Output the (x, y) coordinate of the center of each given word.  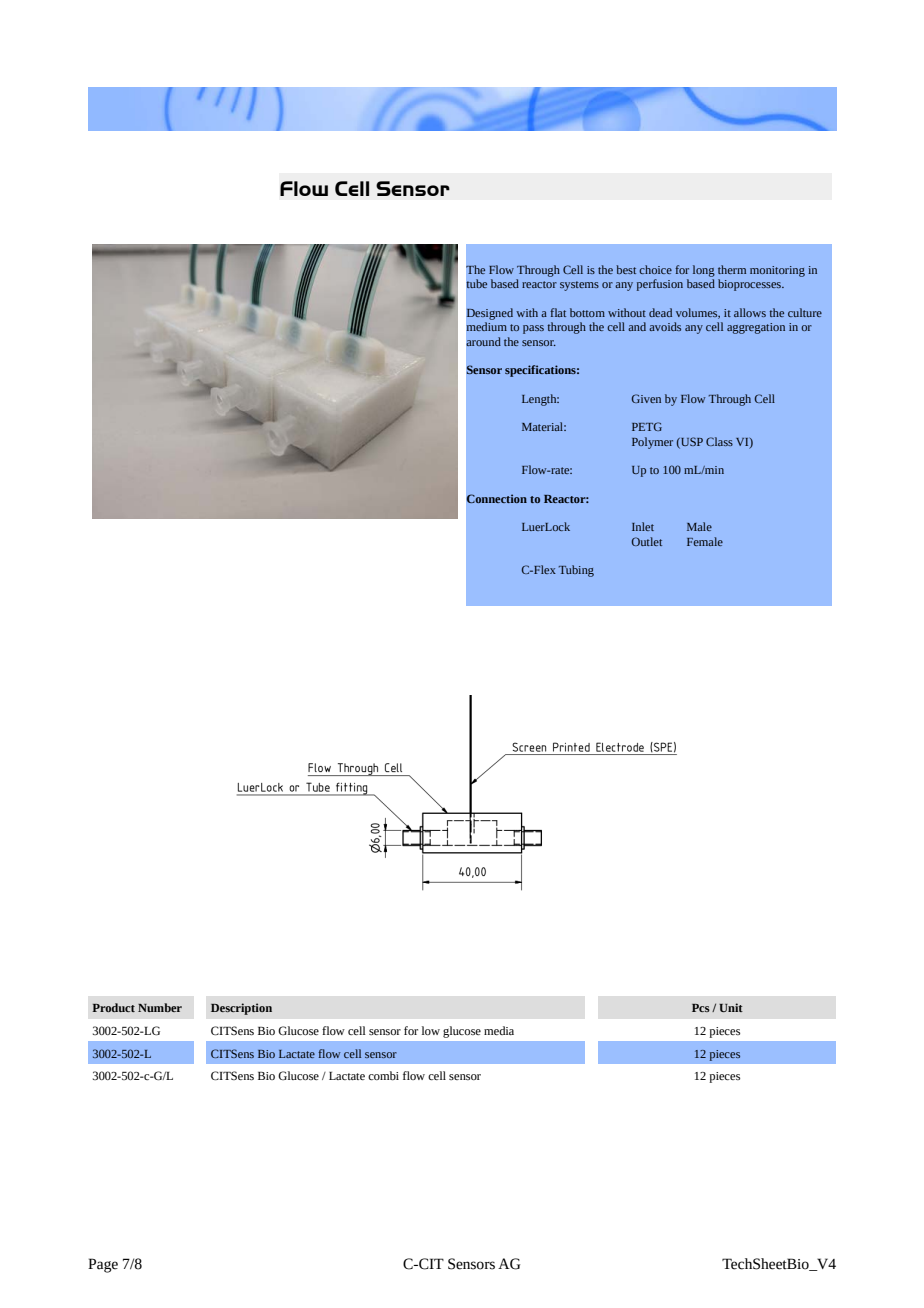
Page (103, 1265)
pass (533, 329)
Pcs (701, 1008)
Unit (731, 1007)
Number (160, 1007)
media (499, 1030)
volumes (698, 313)
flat (558, 312)
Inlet (643, 526)
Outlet (647, 541)
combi (383, 1075)
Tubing (576, 571)
